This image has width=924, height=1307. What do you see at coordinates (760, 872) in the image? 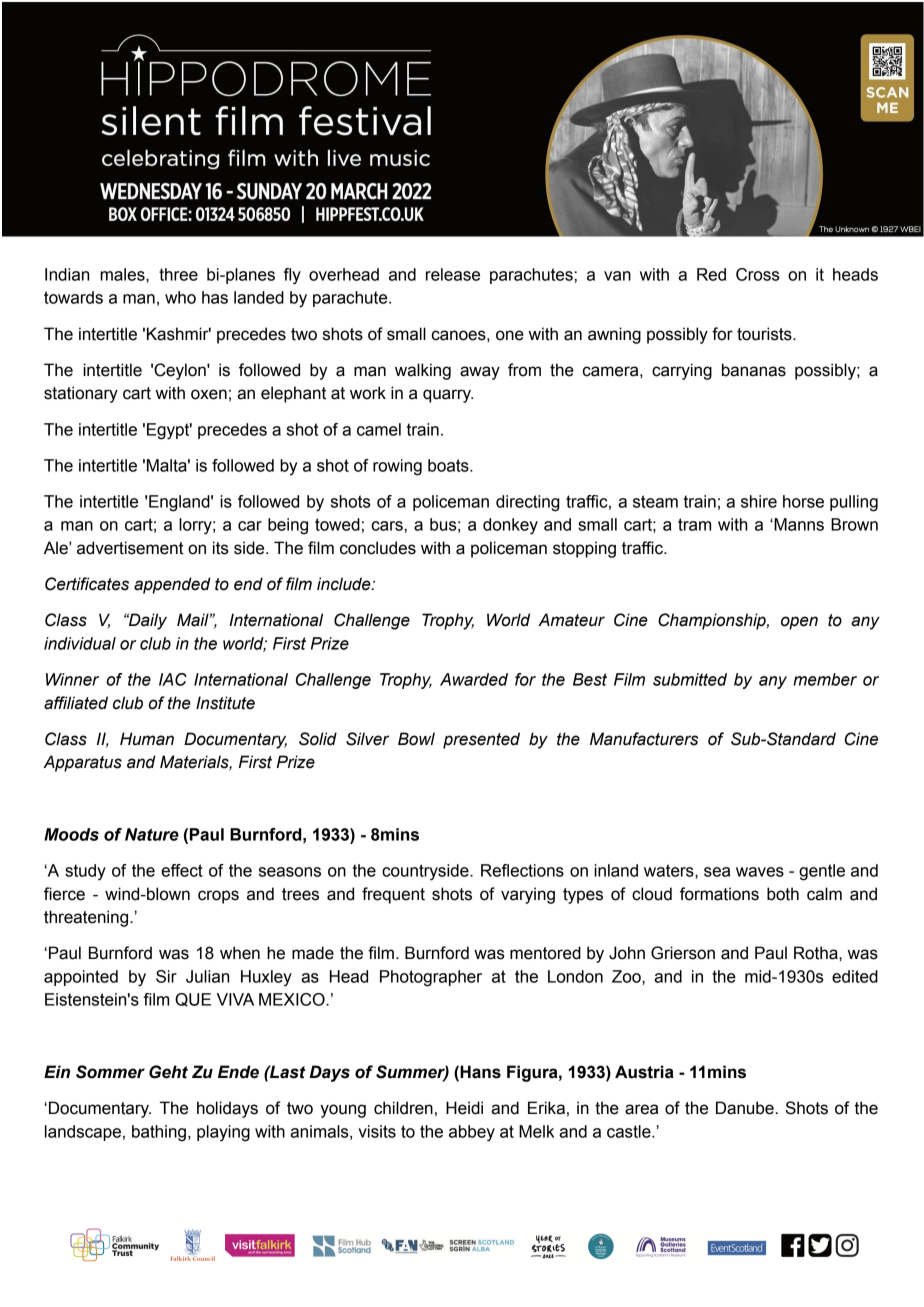
I see `waves` at bounding box center [760, 872].
